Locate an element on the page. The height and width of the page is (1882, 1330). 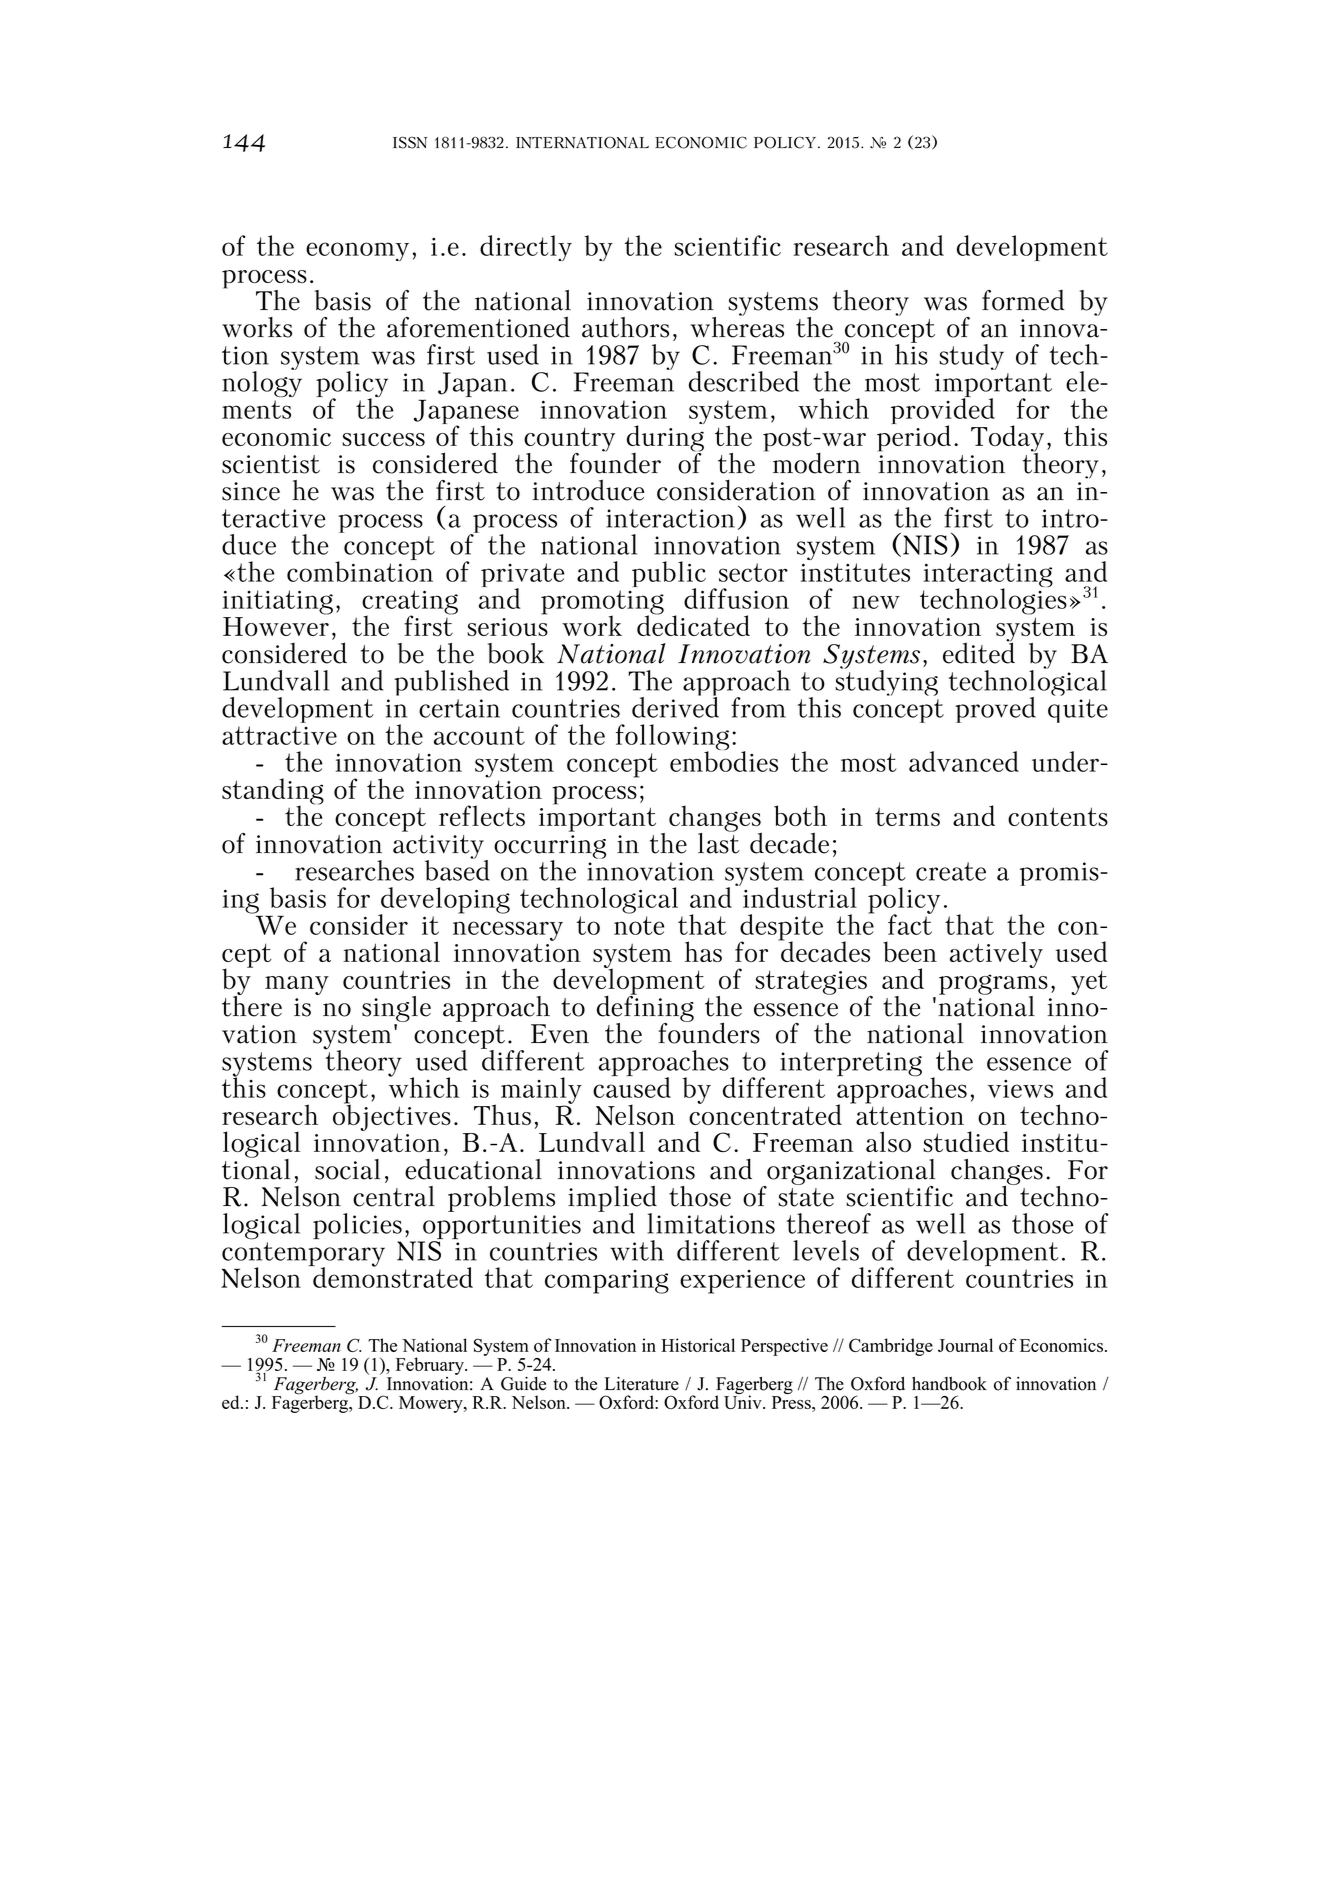
February is located at coordinates (431, 1367).
